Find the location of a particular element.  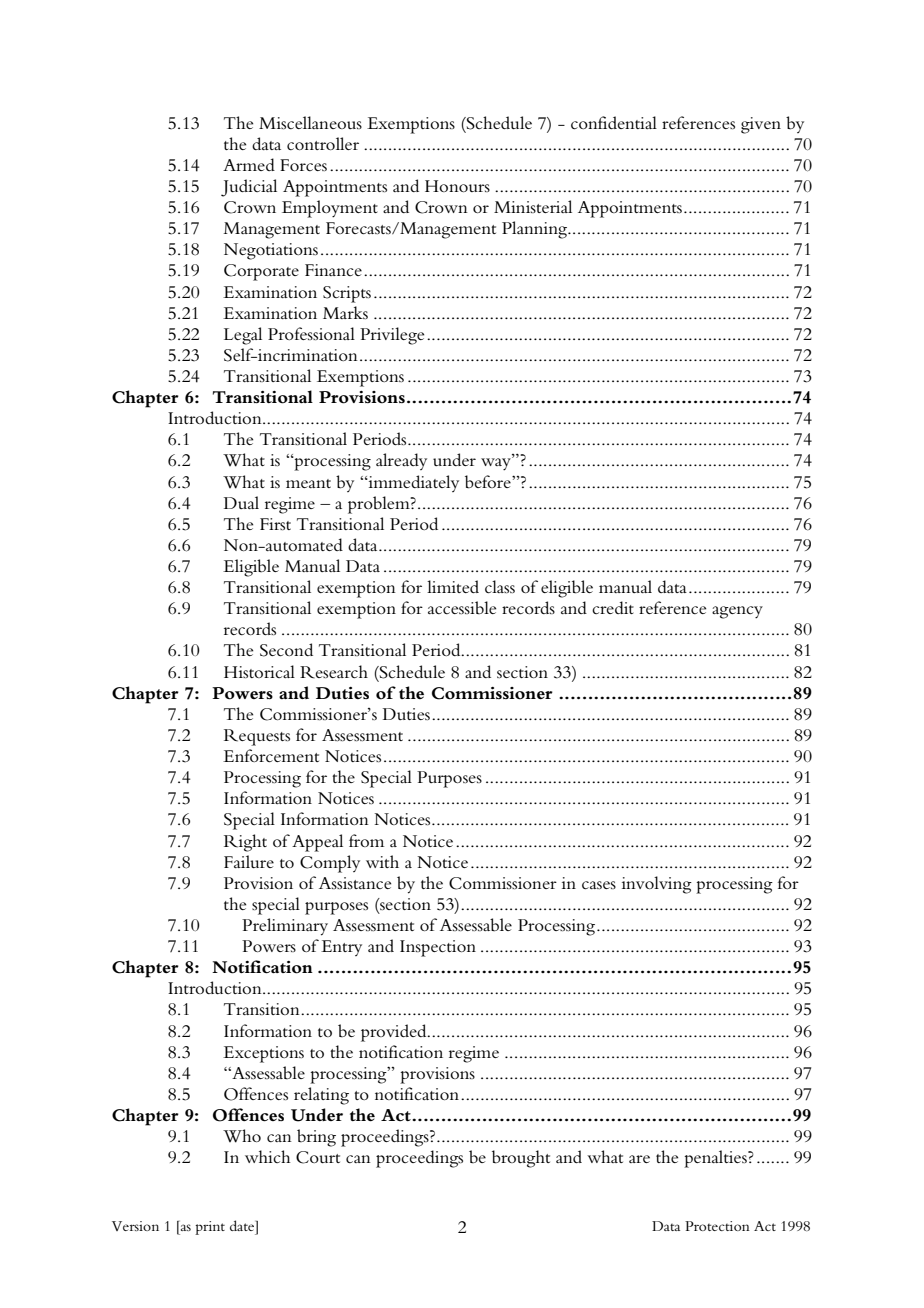

print is located at coordinates (210, 1228).
